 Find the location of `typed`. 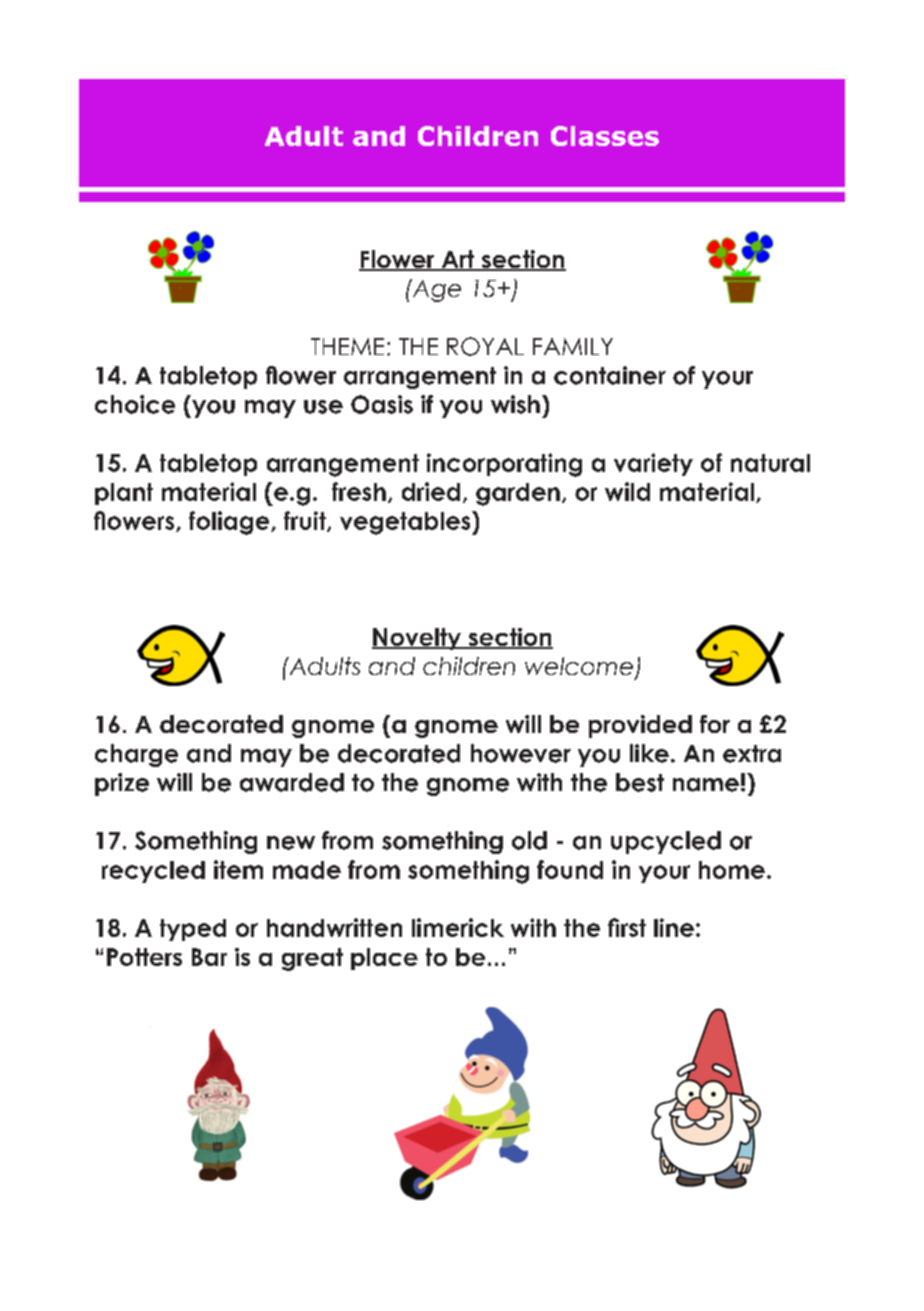

typed is located at coordinates (193, 930).
